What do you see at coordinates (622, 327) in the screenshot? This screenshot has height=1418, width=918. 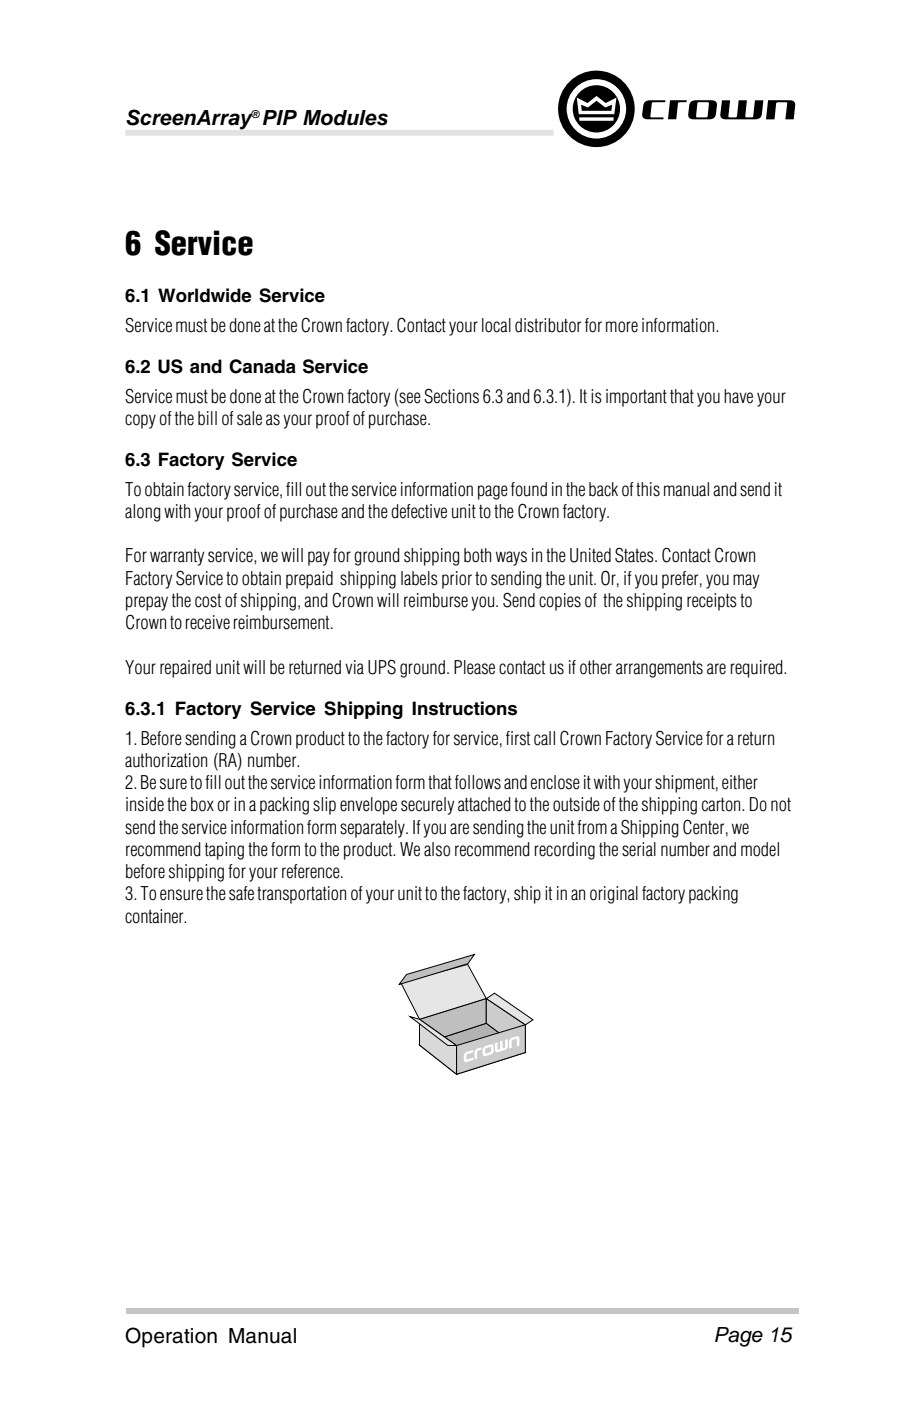 I see `more` at bounding box center [622, 327].
